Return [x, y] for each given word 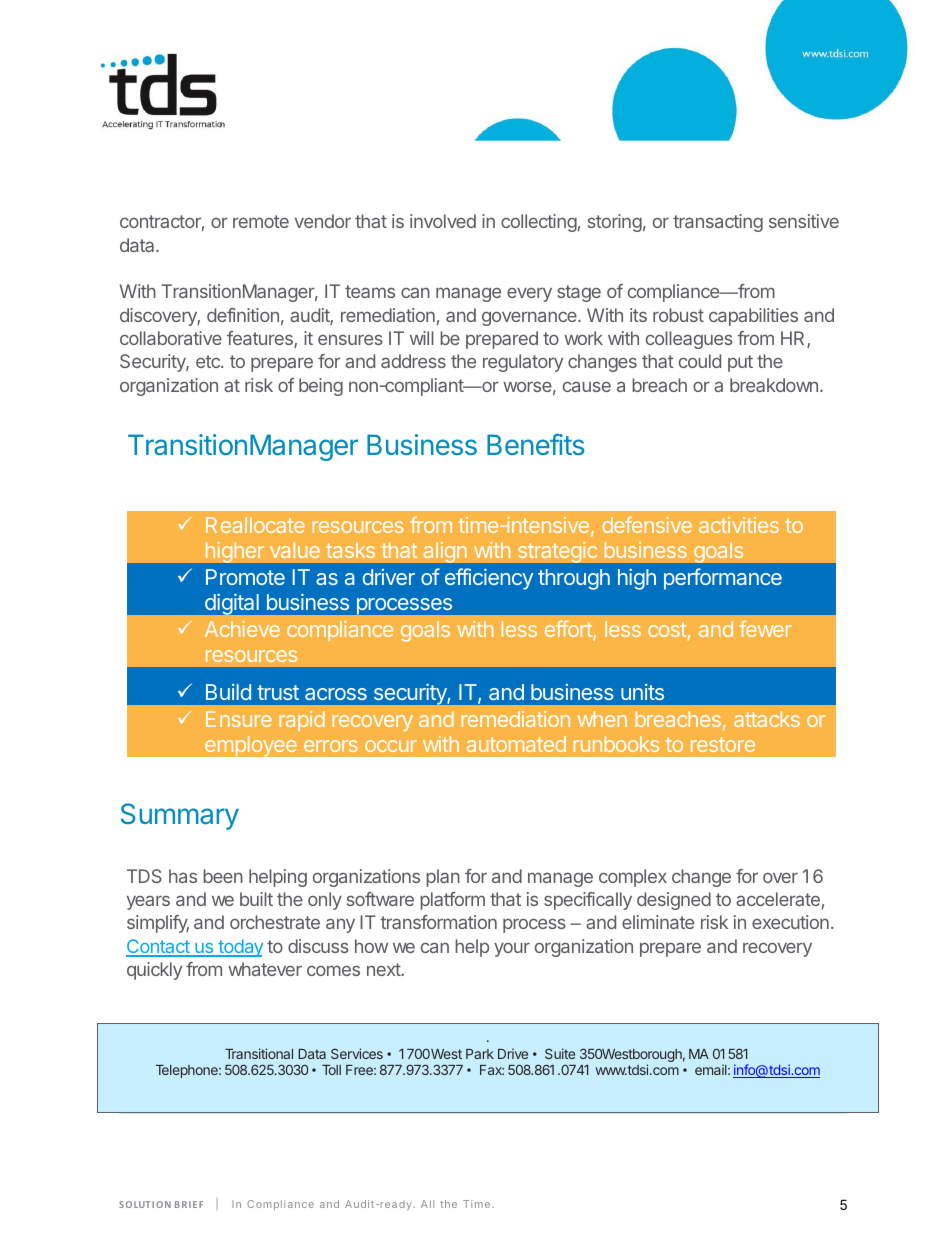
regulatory [523, 363]
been [223, 876]
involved [443, 221]
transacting [718, 223]
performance [723, 579]
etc [209, 361]
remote [261, 221]
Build [228, 692]
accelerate [778, 899]
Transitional [259, 1053]
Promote [245, 577]
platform [452, 901]
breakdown [774, 385]
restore [723, 744]
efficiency [489, 579]
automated [516, 744]
